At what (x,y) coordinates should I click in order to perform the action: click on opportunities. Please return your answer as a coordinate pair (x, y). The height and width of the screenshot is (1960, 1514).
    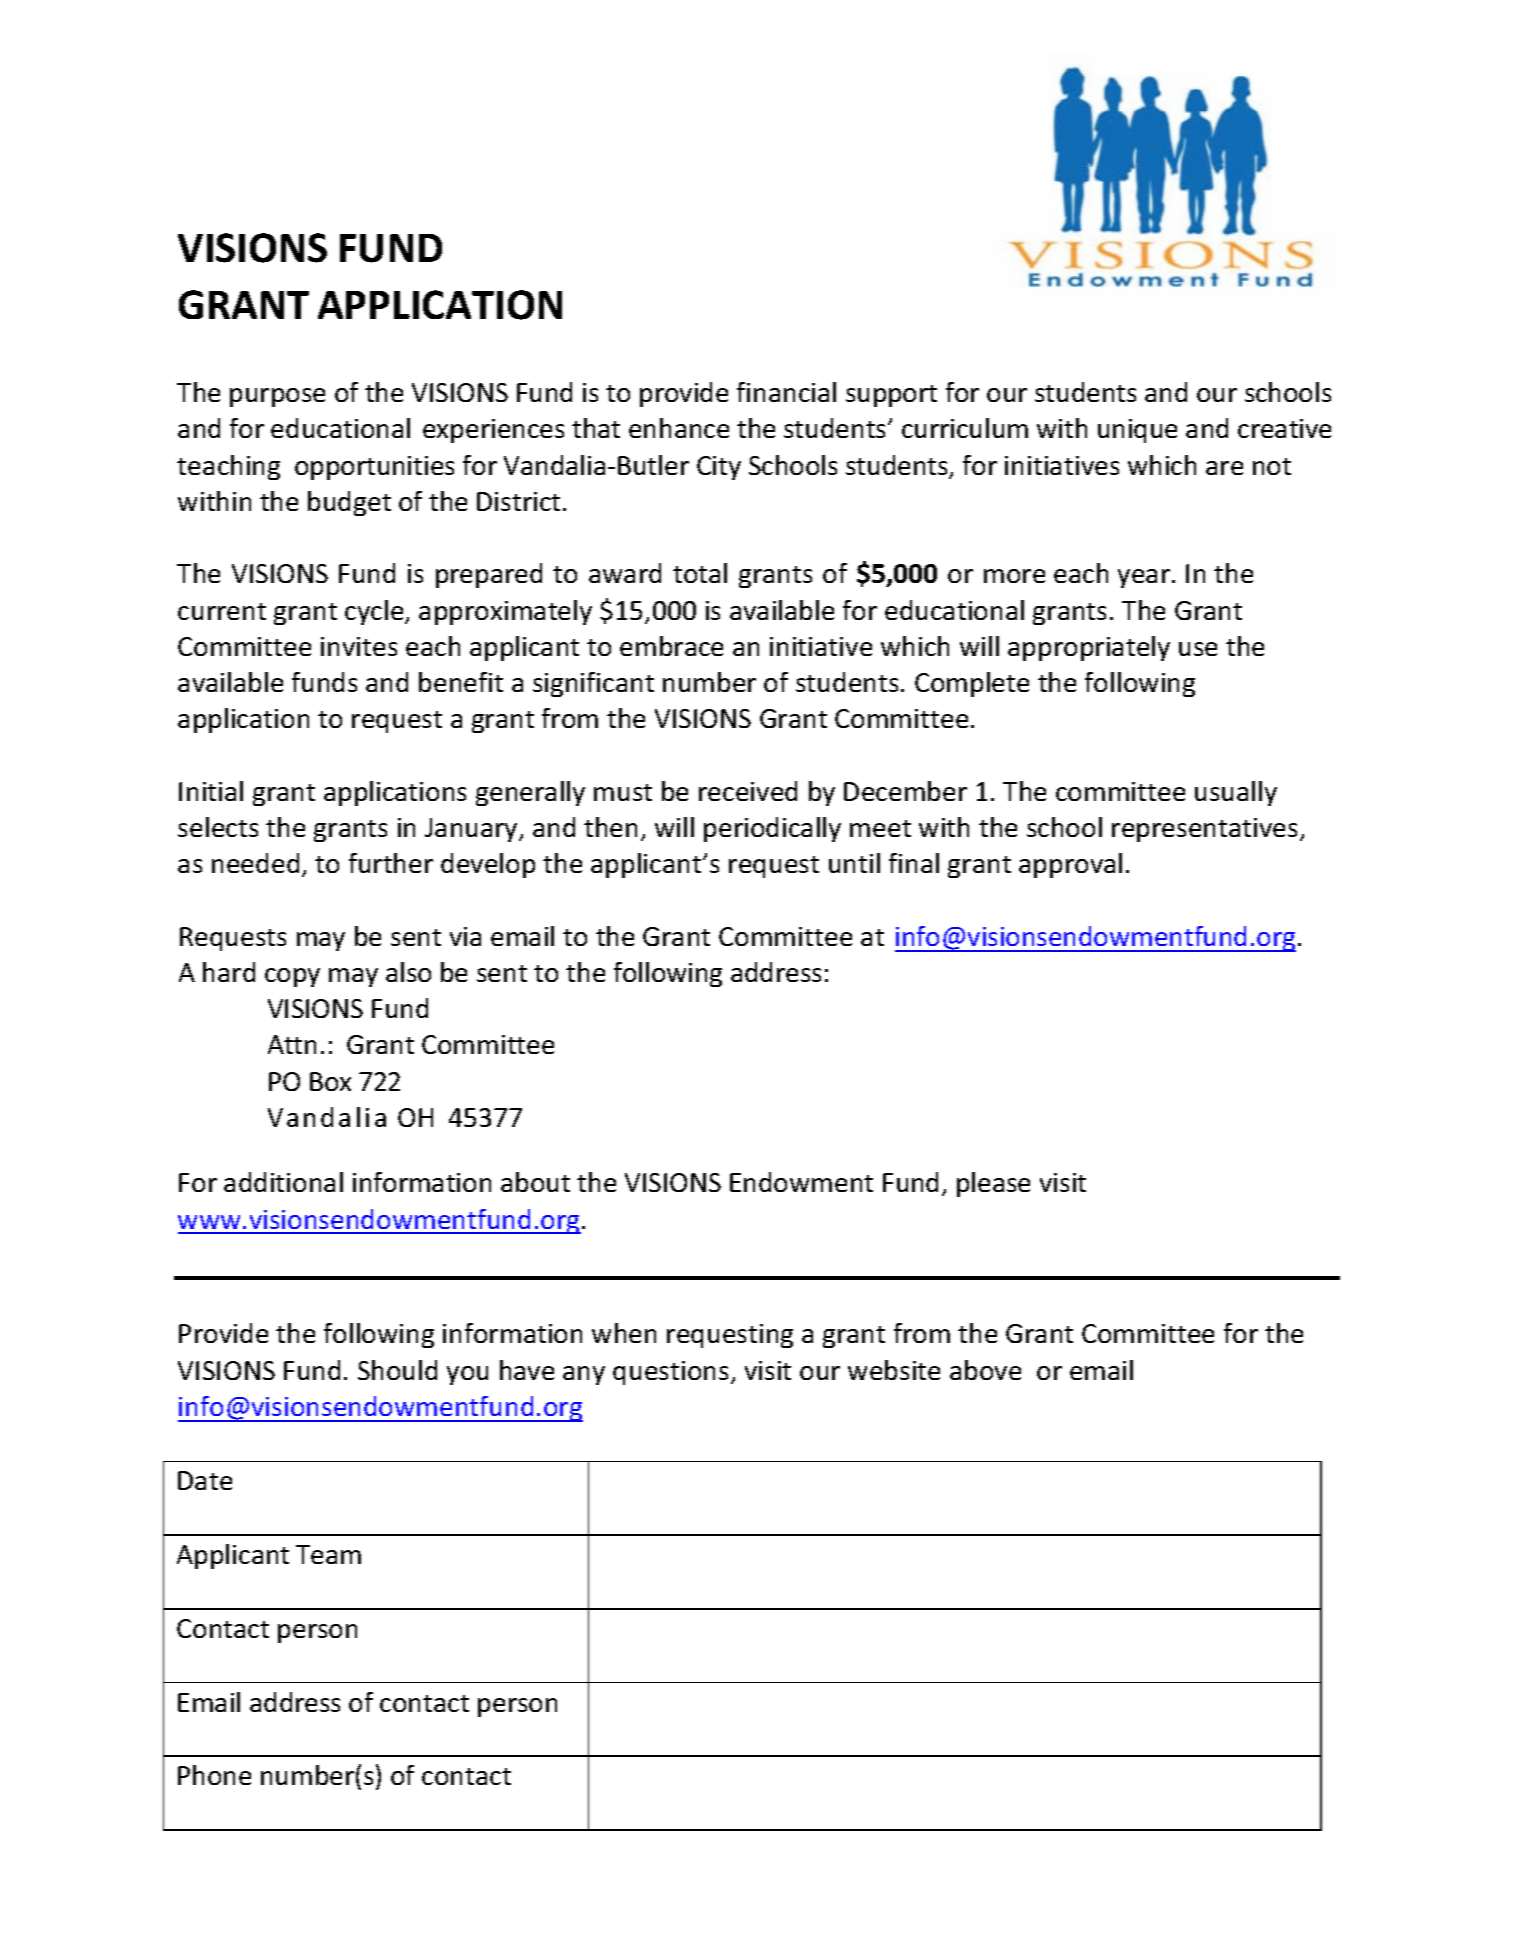
    Looking at the image, I should click on (374, 468).
